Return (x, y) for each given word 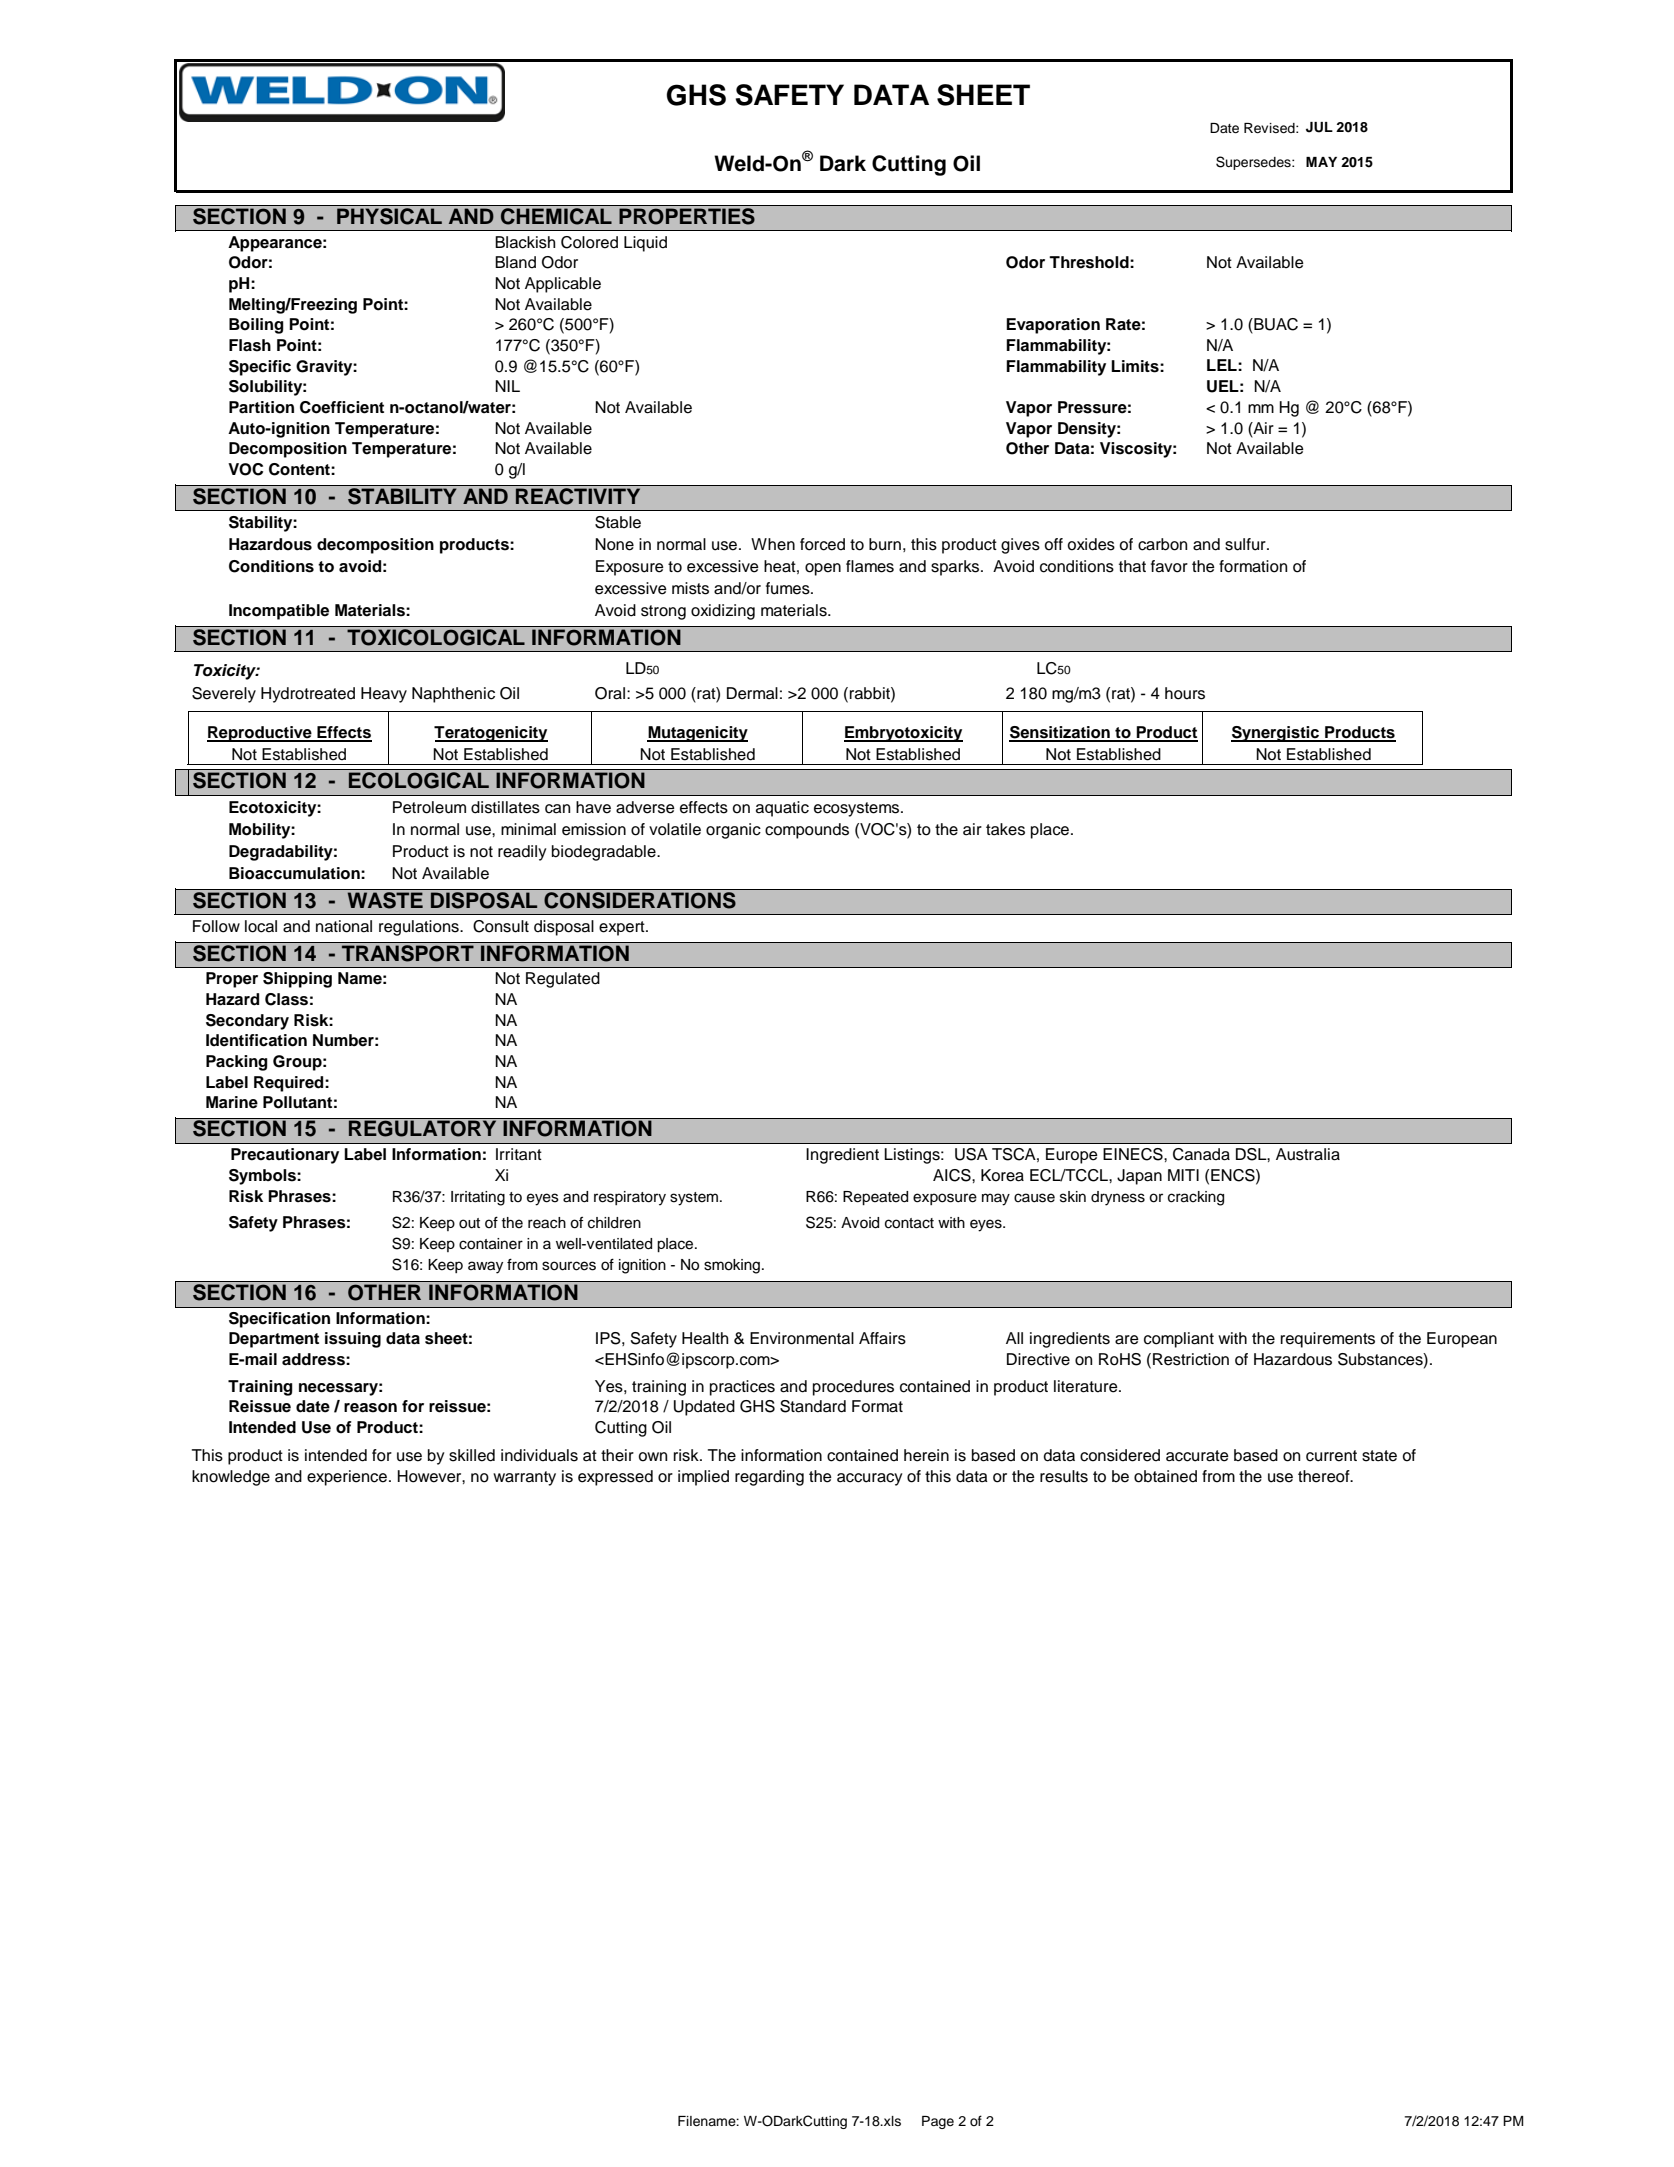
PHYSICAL (390, 215)
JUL (1319, 127)
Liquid (645, 244)
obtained (1165, 1476)
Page (938, 2122)
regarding (769, 1478)
